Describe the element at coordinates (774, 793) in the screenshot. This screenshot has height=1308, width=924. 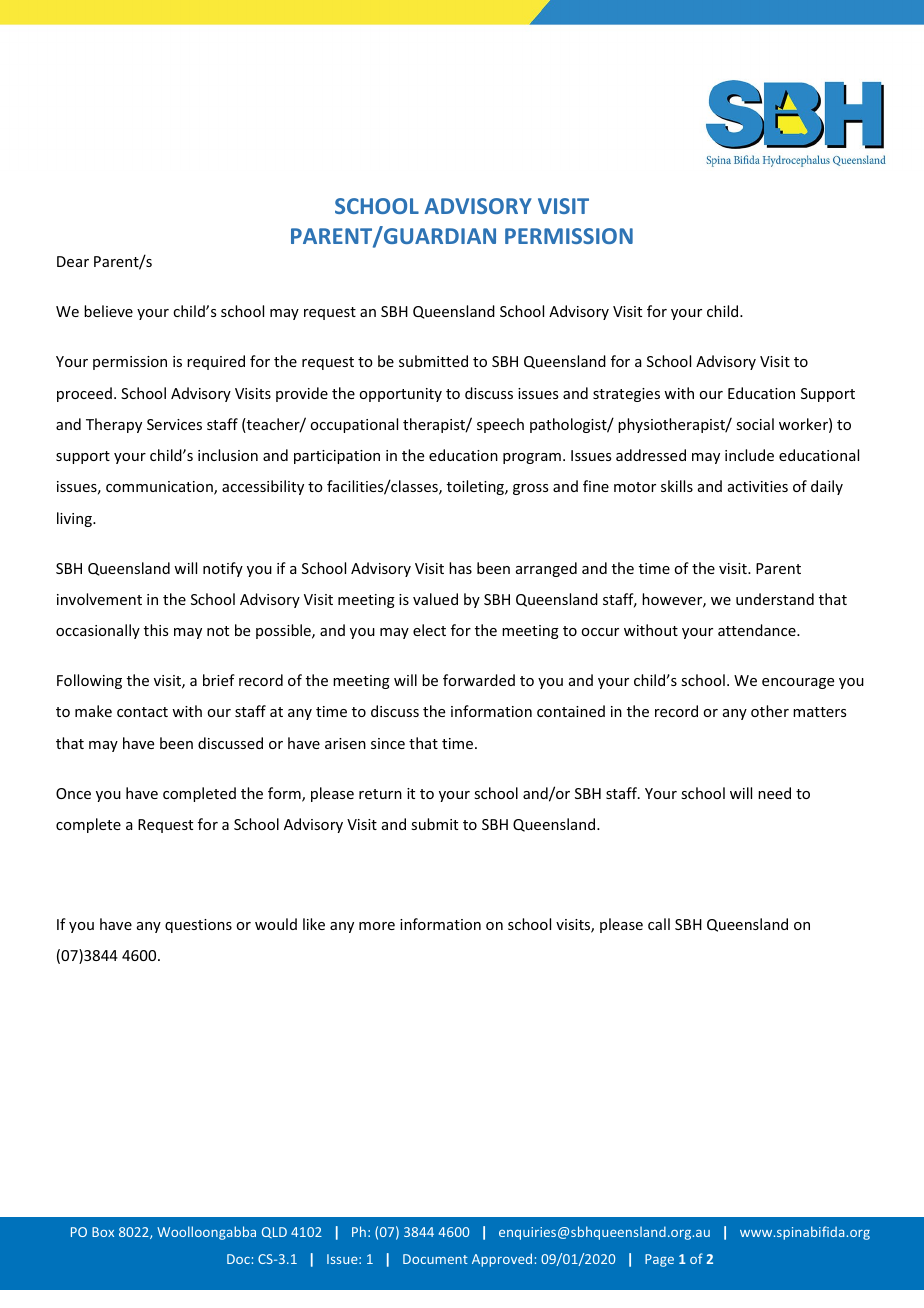
I see `need` at that location.
